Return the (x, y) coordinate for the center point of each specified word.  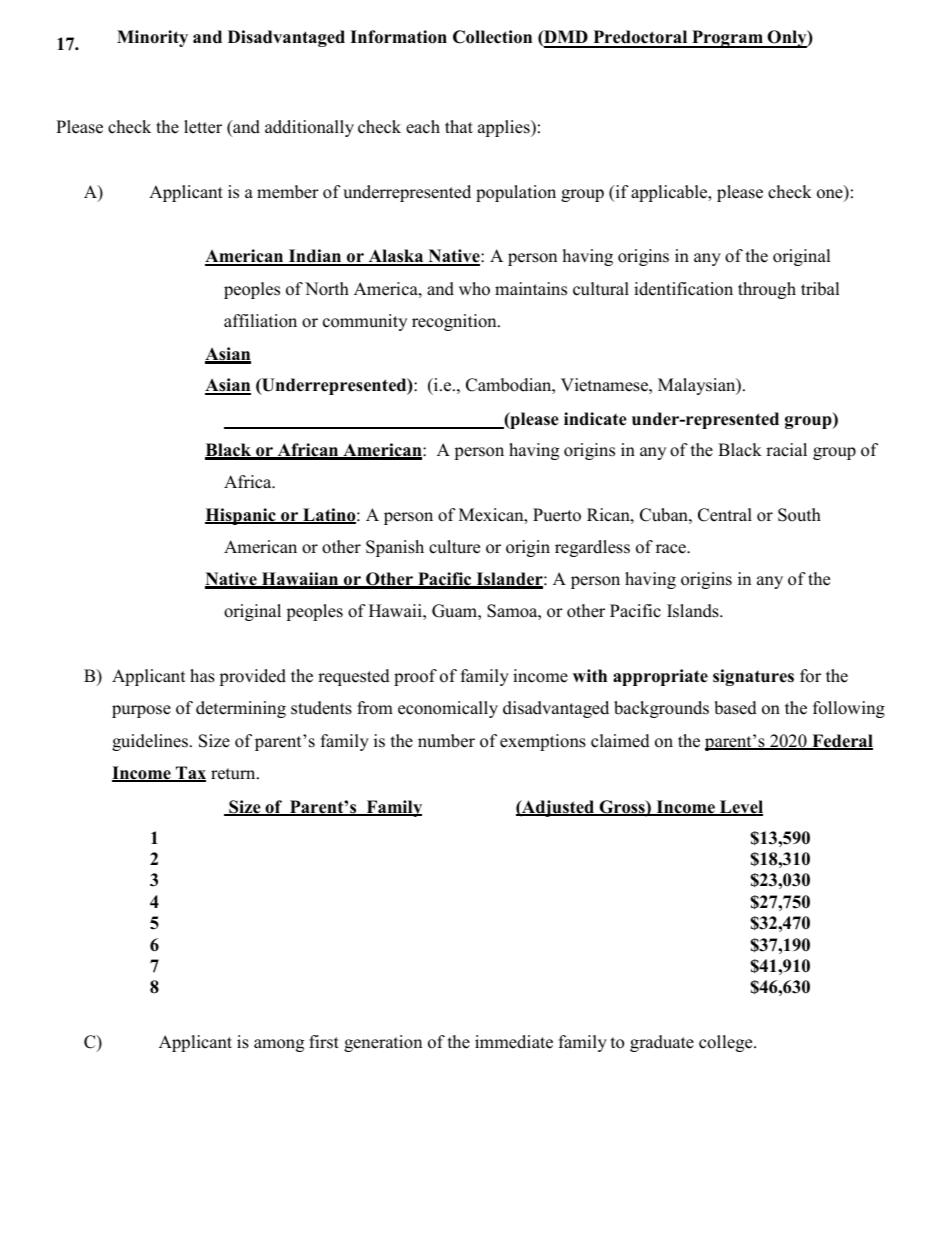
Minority (152, 38)
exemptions (543, 742)
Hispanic (241, 516)
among (279, 1045)
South (799, 515)
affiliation (260, 321)
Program (727, 39)
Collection (492, 37)
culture (454, 547)
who (474, 289)
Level (740, 808)
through (767, 290)
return (234, 774)
